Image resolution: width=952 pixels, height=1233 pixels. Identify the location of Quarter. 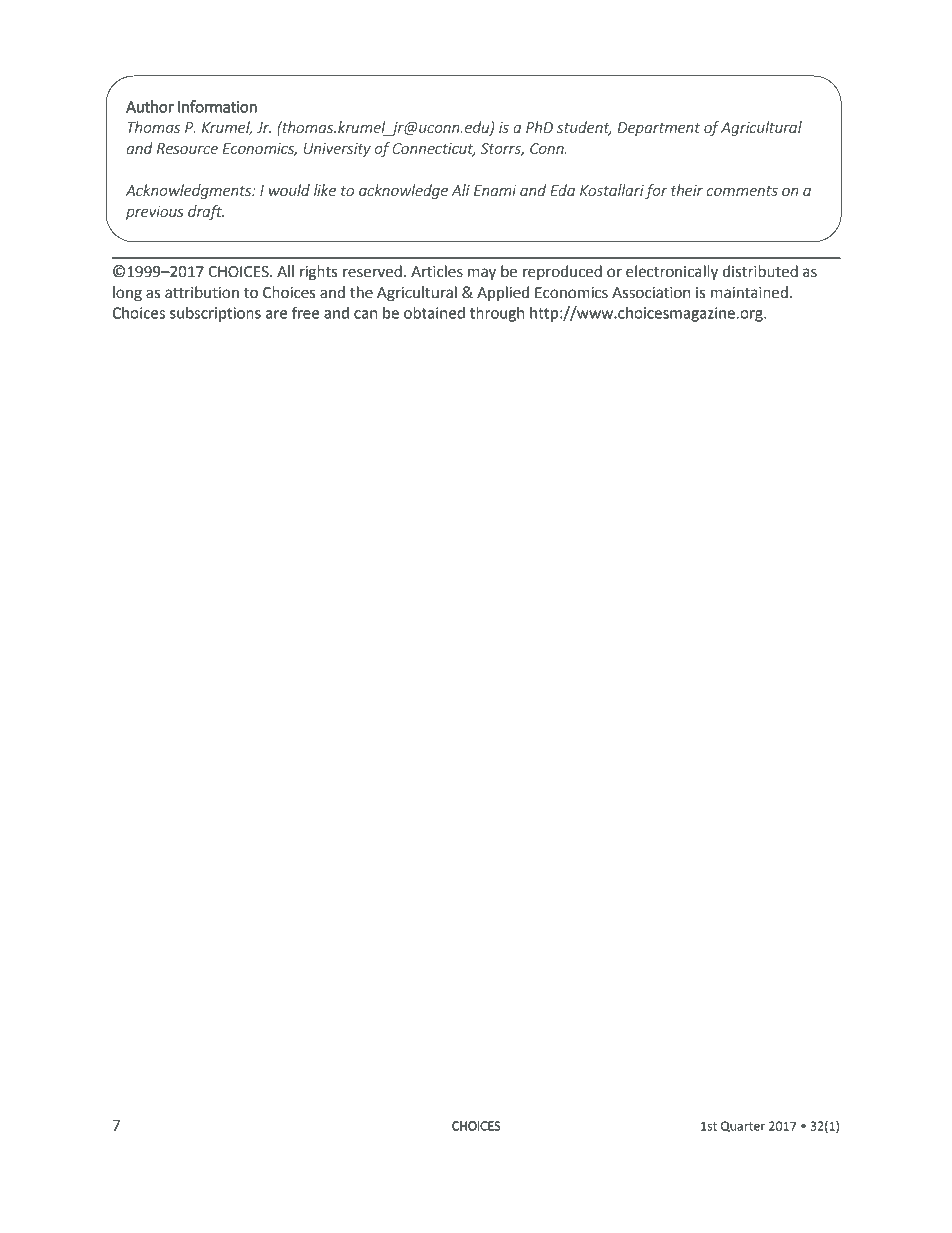
(743, 1126).
